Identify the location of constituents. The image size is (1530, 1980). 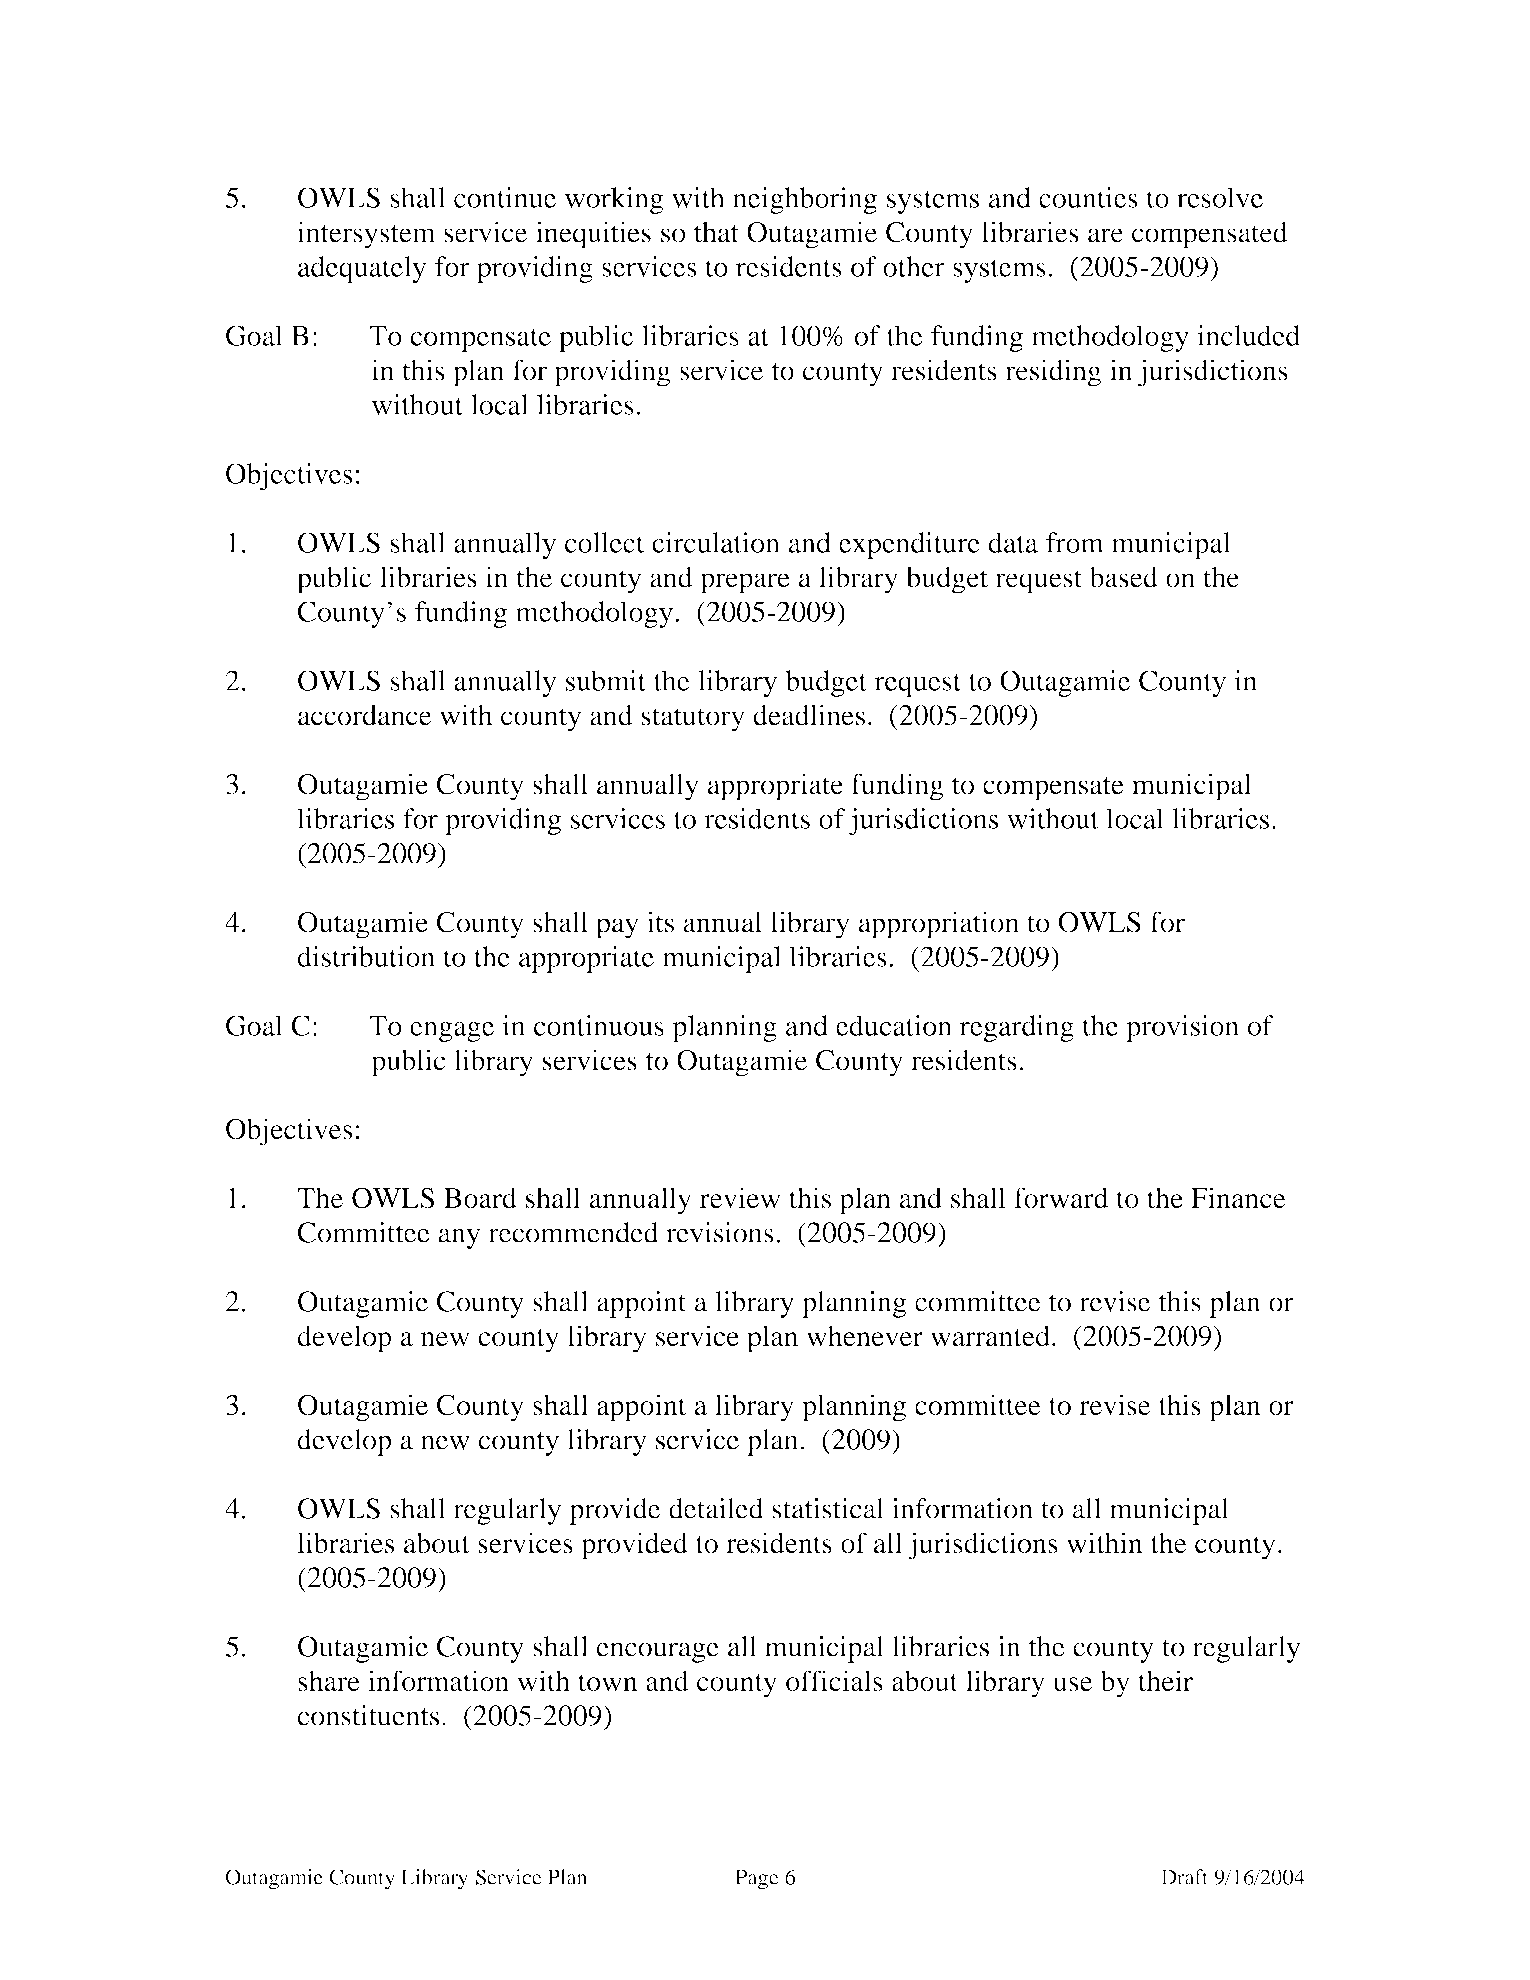
(368, 1715).
